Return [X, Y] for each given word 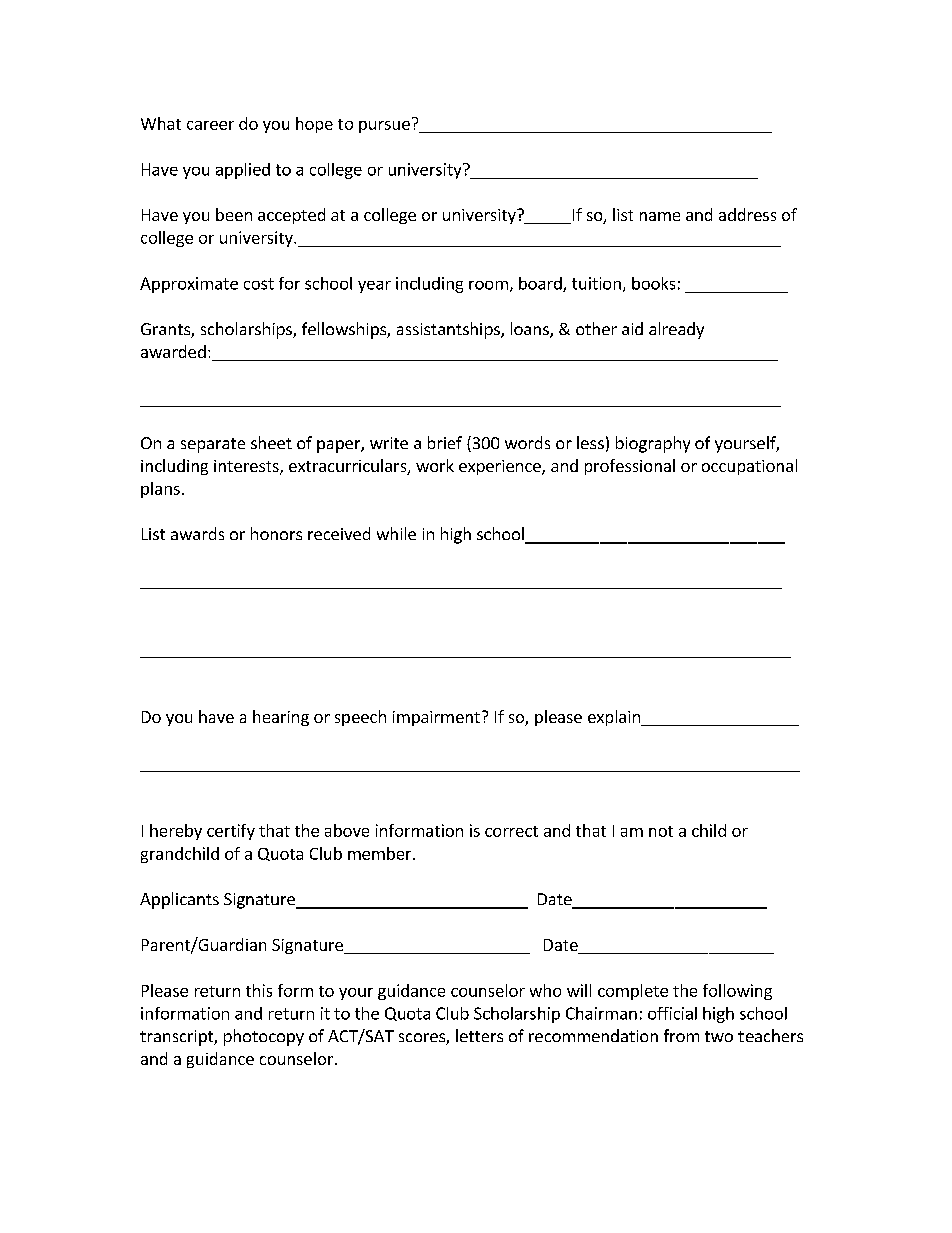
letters [479, 1035]
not [661, 831]
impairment [436, 718]
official [672, 1013]
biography [653, 444]
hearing [281, 718]
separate [213, 445]
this [259, 990]
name [660, 216]
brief [445, 442]
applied [243, 171]
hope [314, 125]
